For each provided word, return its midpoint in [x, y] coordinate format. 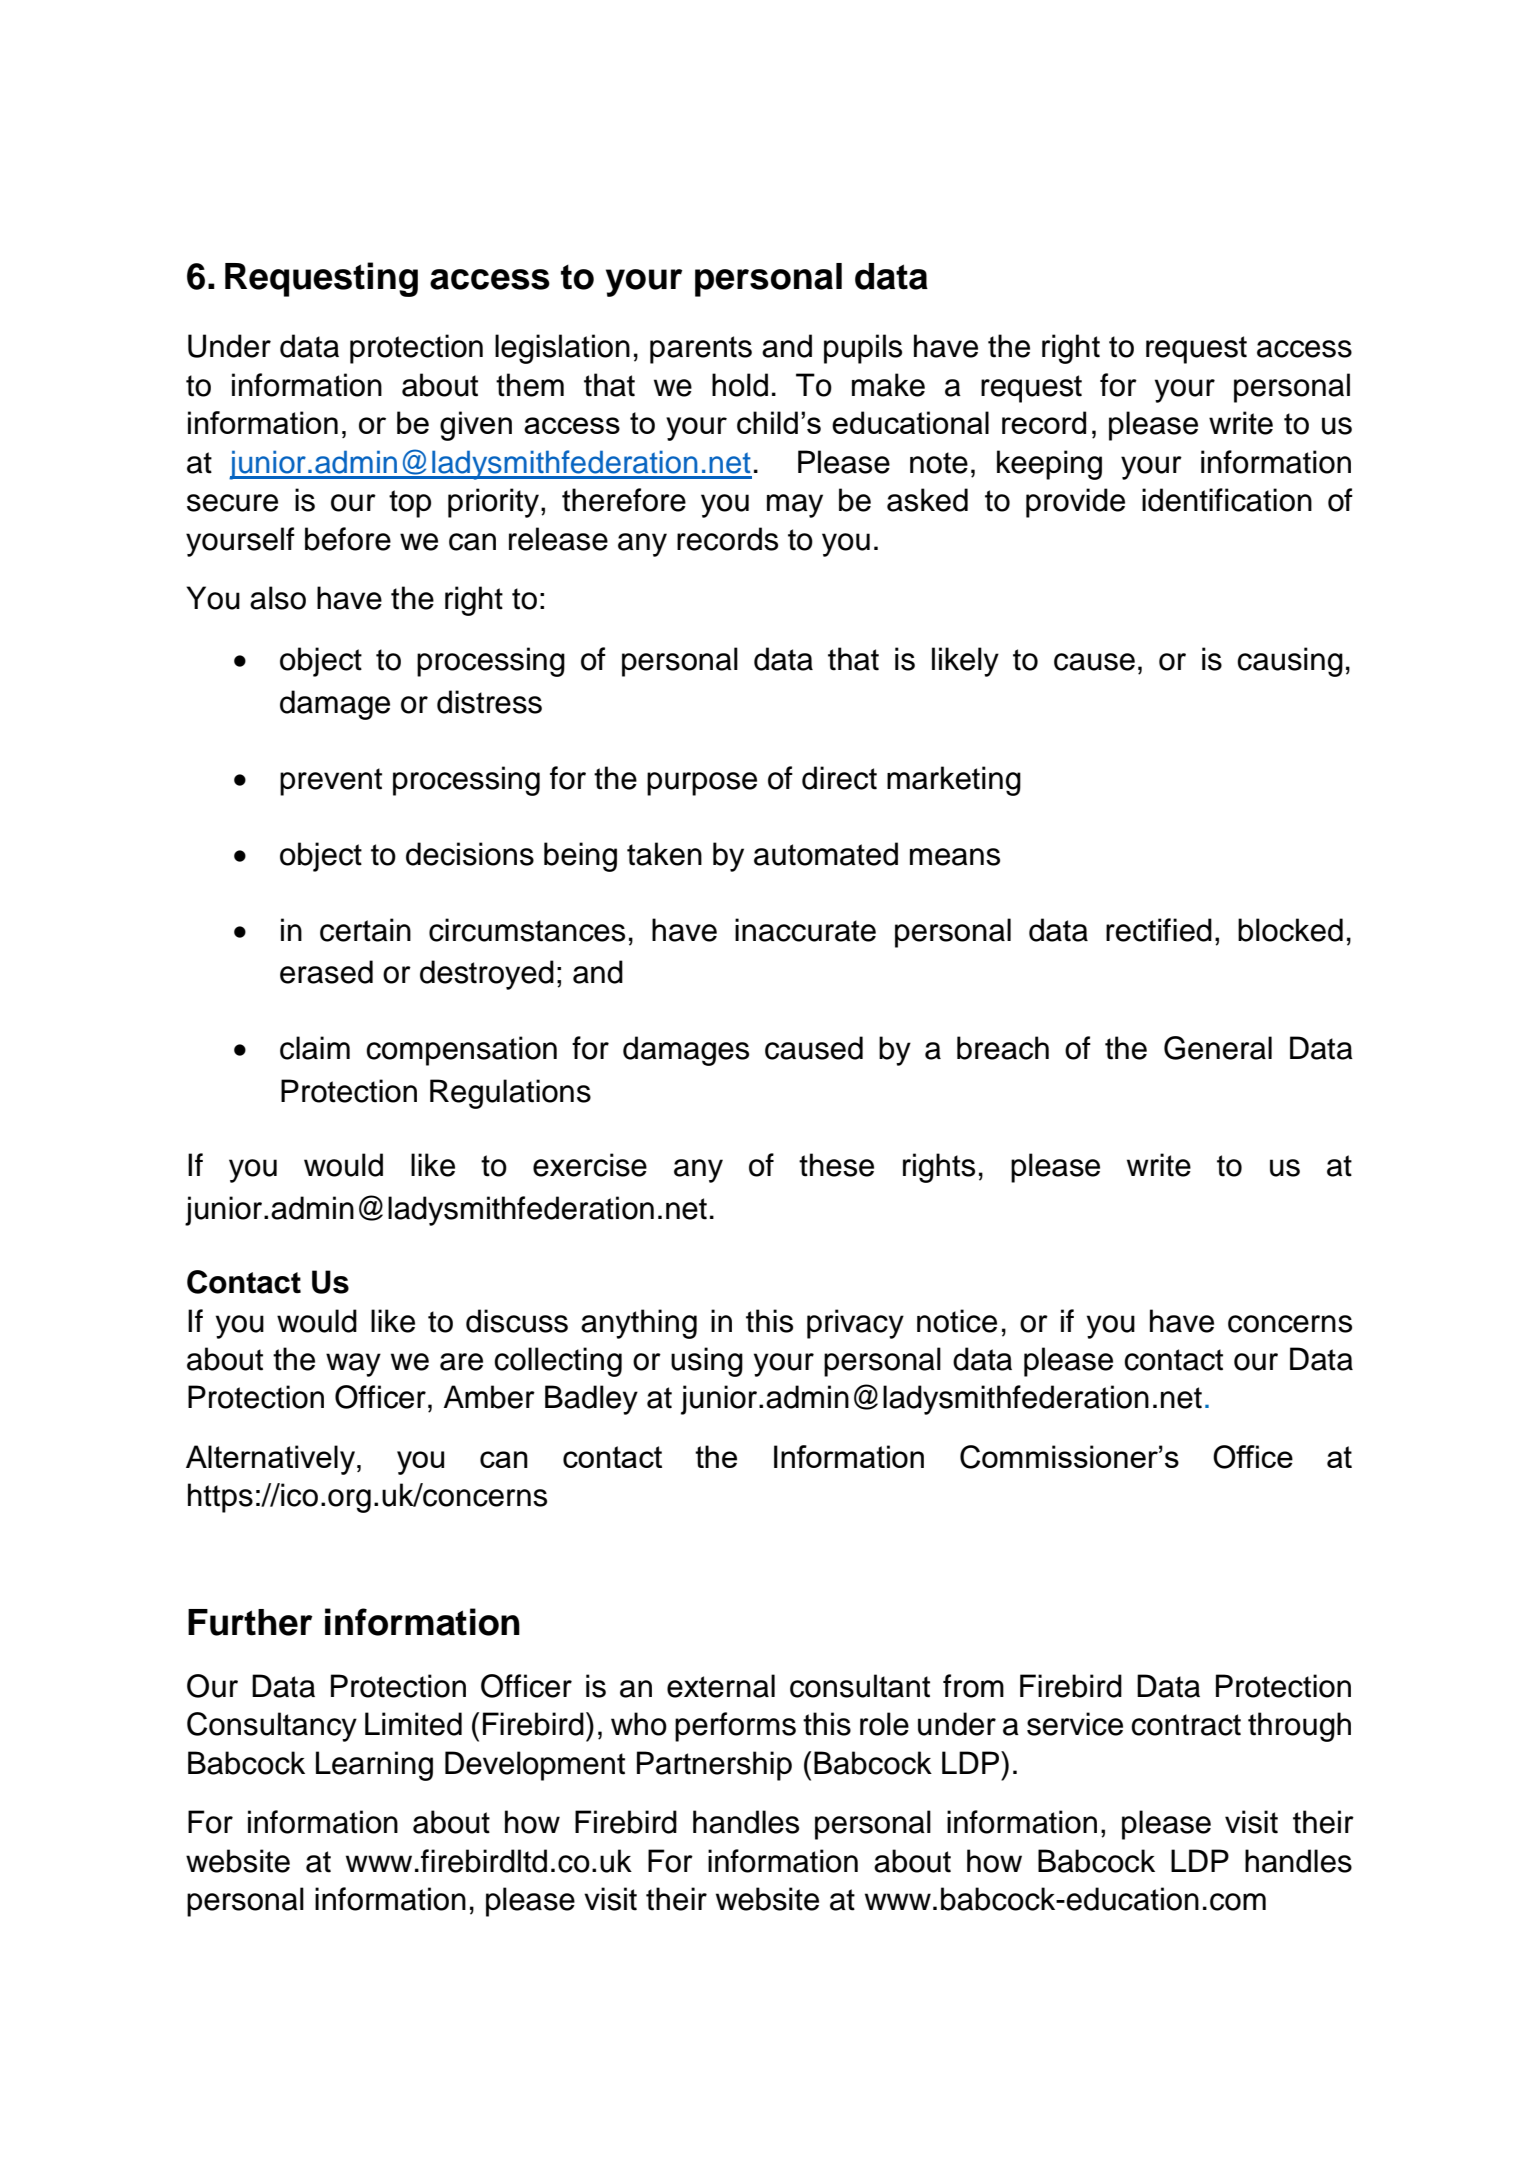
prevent [331, 782]
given [476, 426]
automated [826, 854]
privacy [855, 1324]
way [353, 1365]
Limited [413, 1724]
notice [957, 1321]
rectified [1159, 930]
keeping [1049, 465]
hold [740, 385]
